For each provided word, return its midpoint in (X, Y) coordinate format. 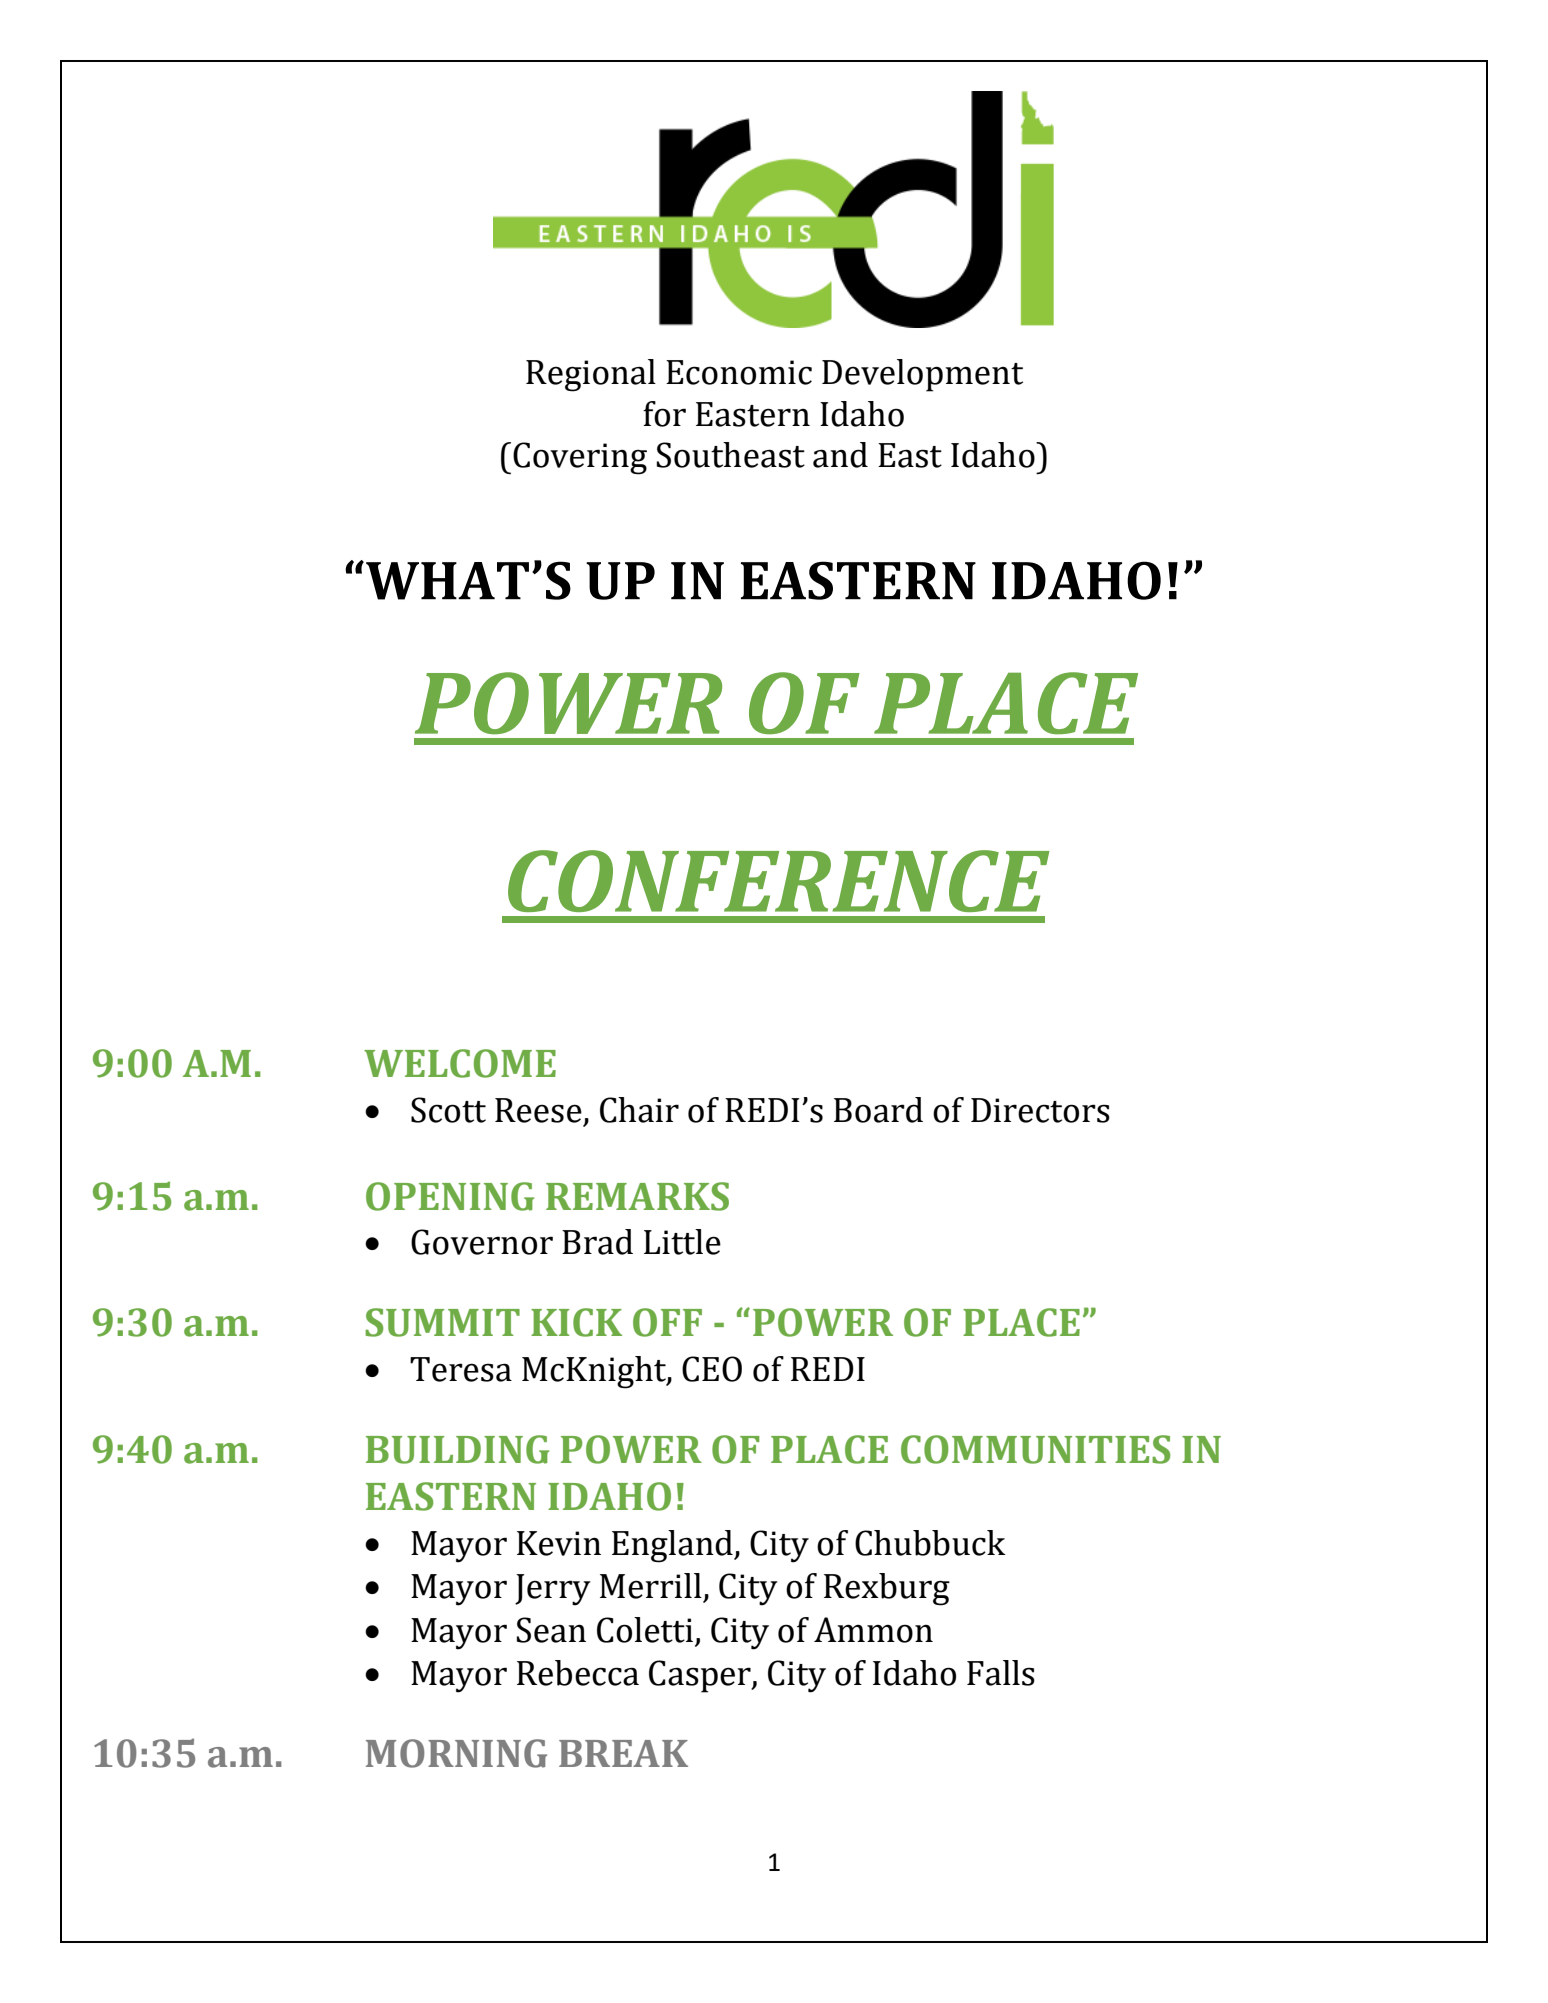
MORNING (456, 1753)
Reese (538, 1110)
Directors (1040, 1110)
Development (922, 375)
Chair (639, 1110)
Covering (580, 458)
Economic (739, 372)
